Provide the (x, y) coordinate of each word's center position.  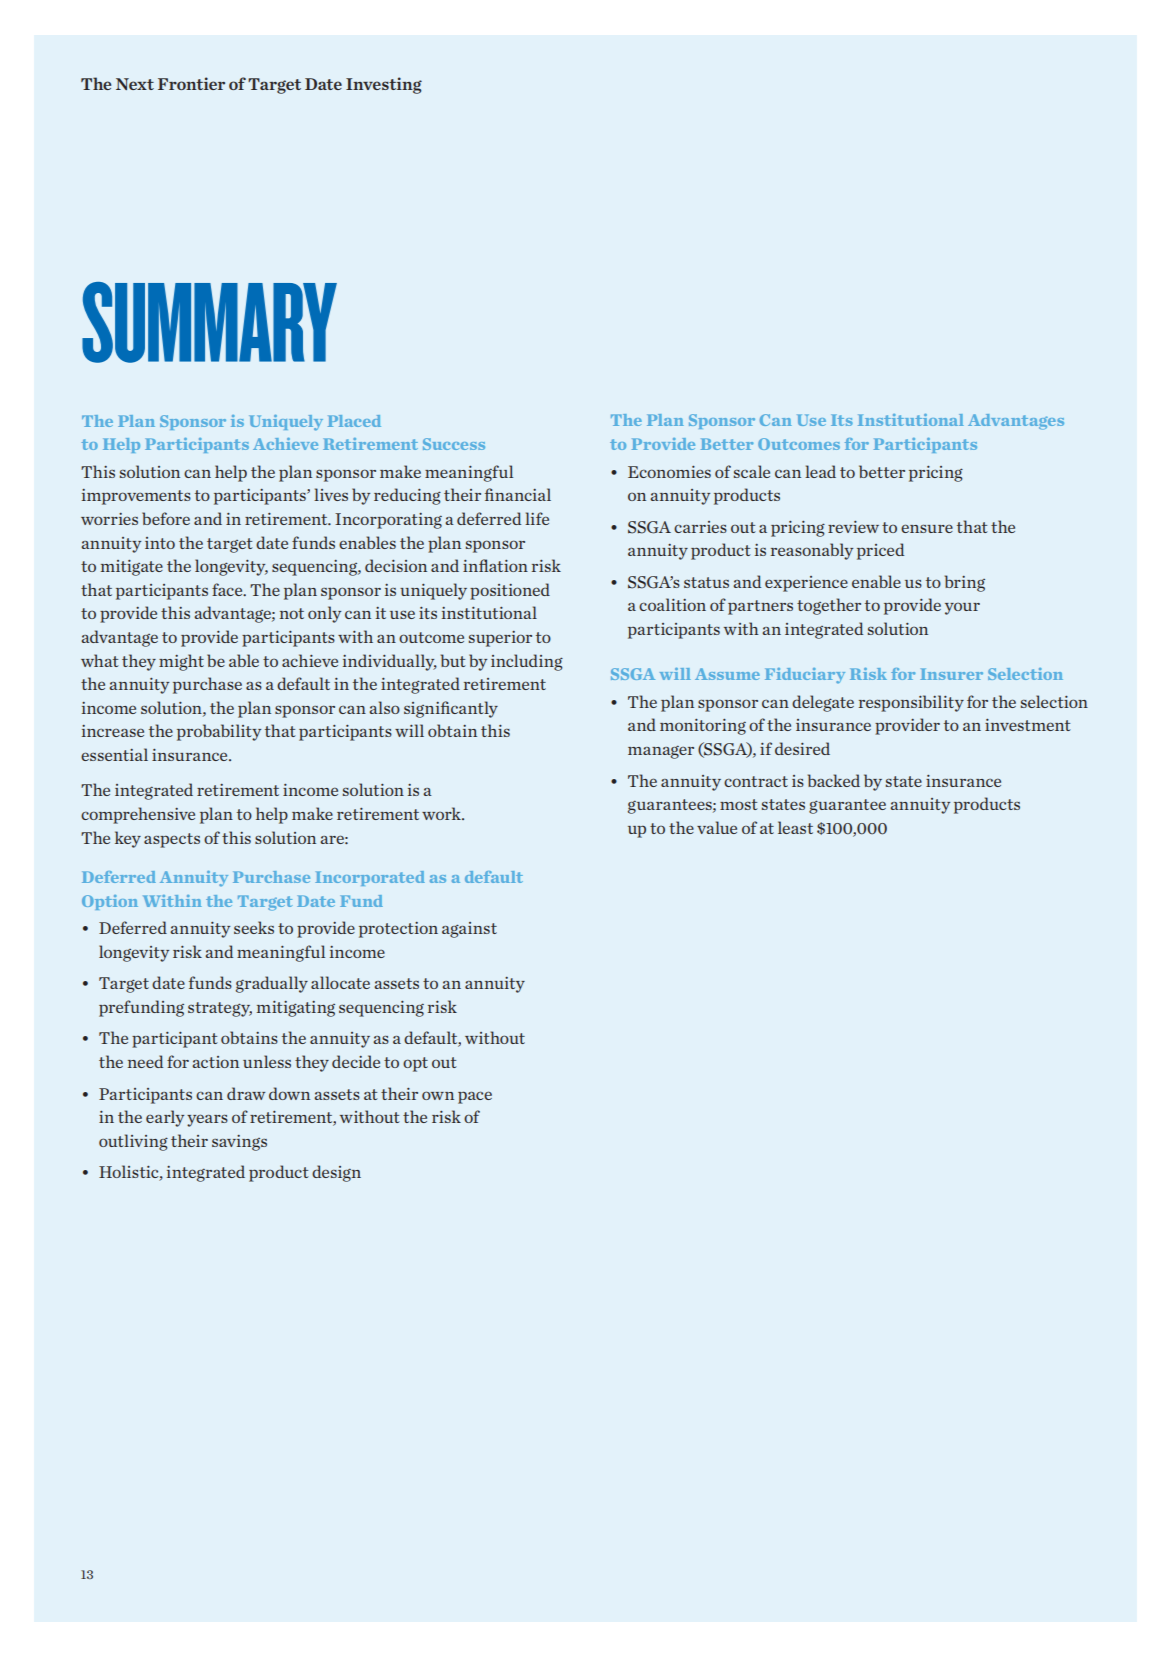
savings (239, 1143)
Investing (384, 85)
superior (500, 639)
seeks (254, 927)
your (962, 608)
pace (475, 1097)
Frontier (191, 83)
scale (752, 471)
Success (454, 444)
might (181, 662)
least (795, 827)
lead (820, 471)
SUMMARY (209, 322)
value (717, 827)
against (469, 930)
